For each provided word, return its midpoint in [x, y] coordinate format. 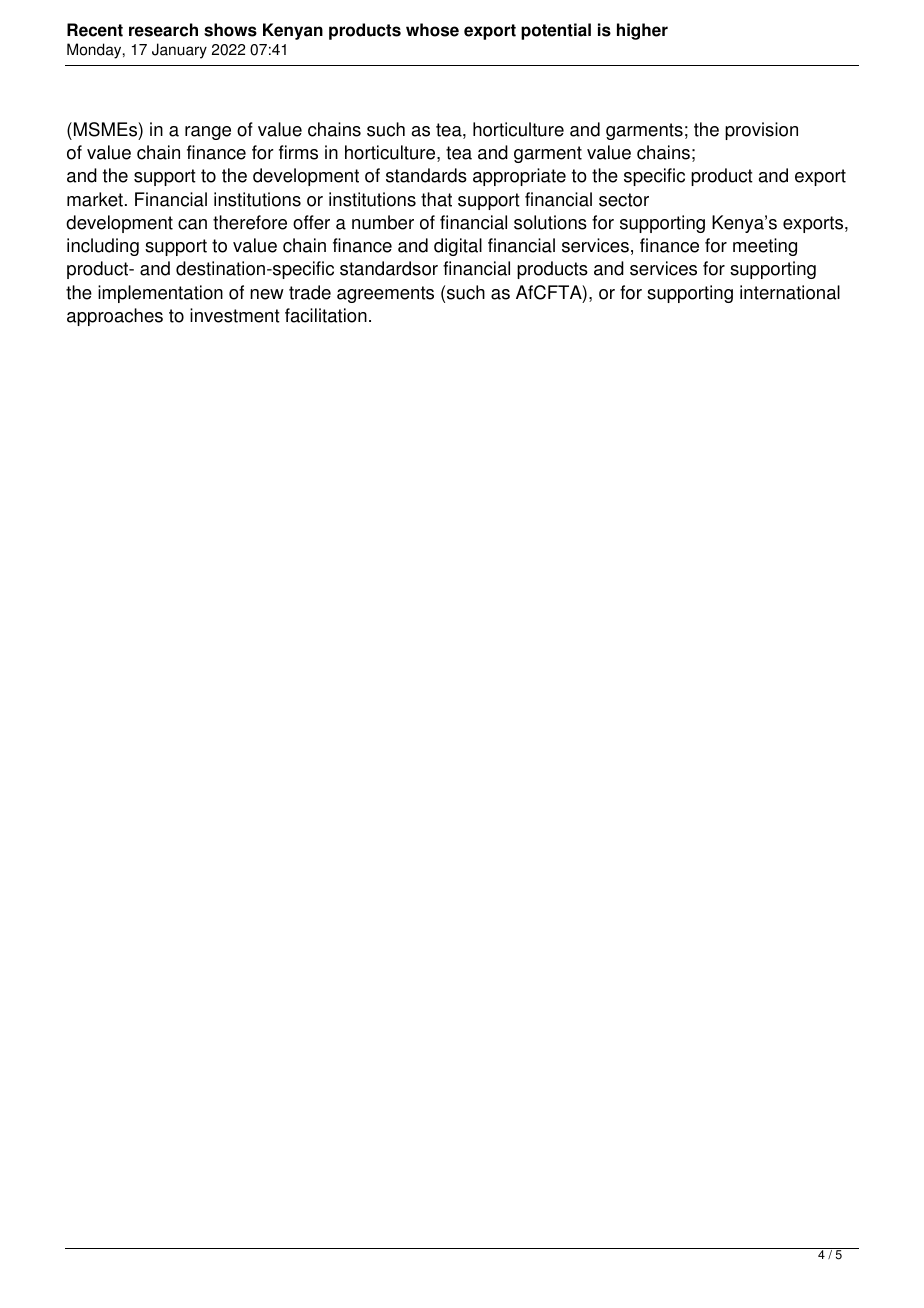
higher [642, 31]
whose [432, 30]
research [163, 30]
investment [235, 315]
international [790, 292]
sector [624, 200]
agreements [385, 294]
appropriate [519, 177]
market [95, 199]
